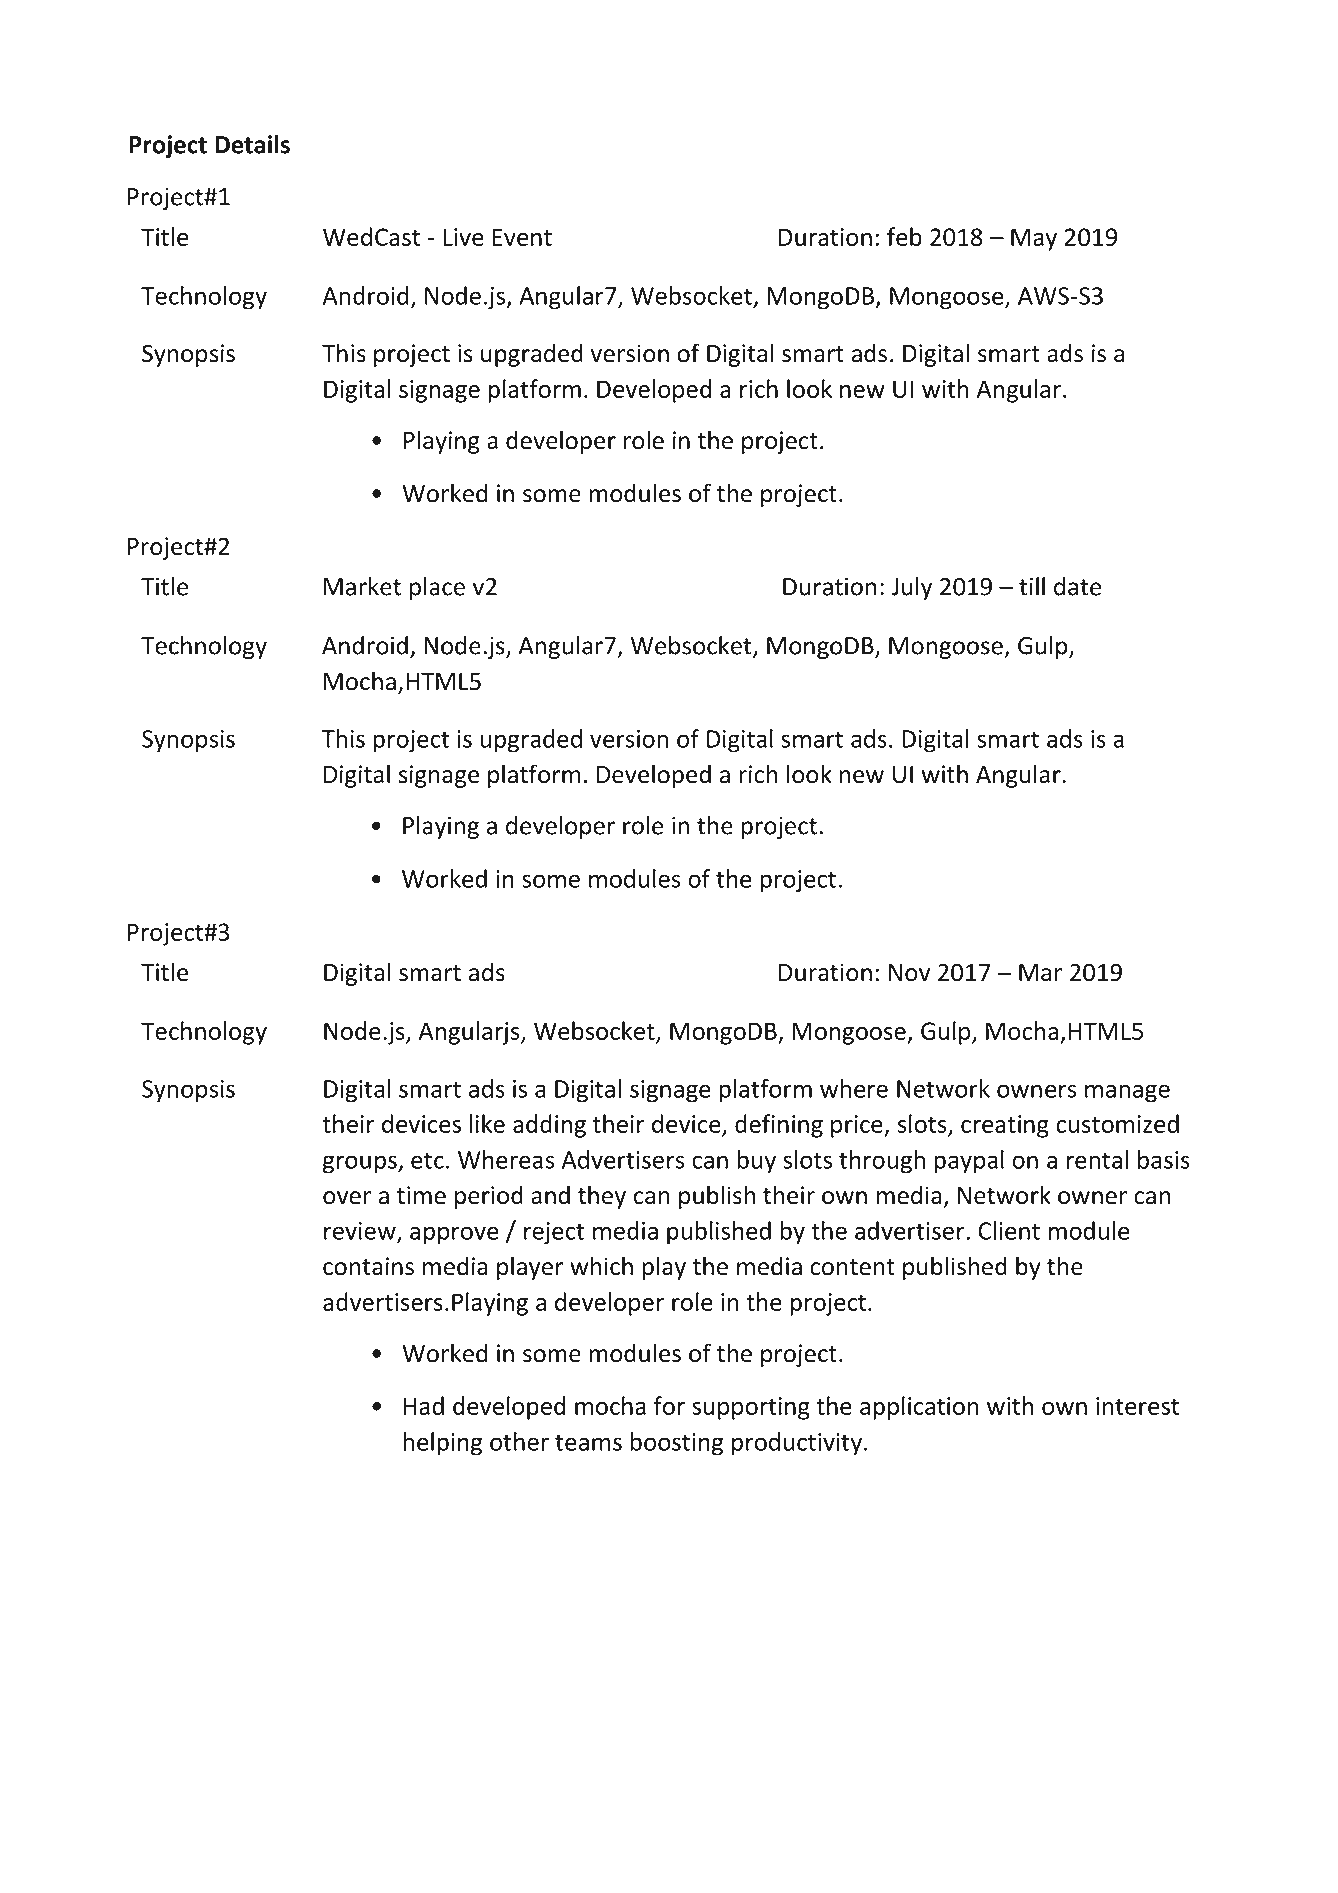  Describe the element at coordinates (751, 1408) in the page. I see `supporting` at that location.
